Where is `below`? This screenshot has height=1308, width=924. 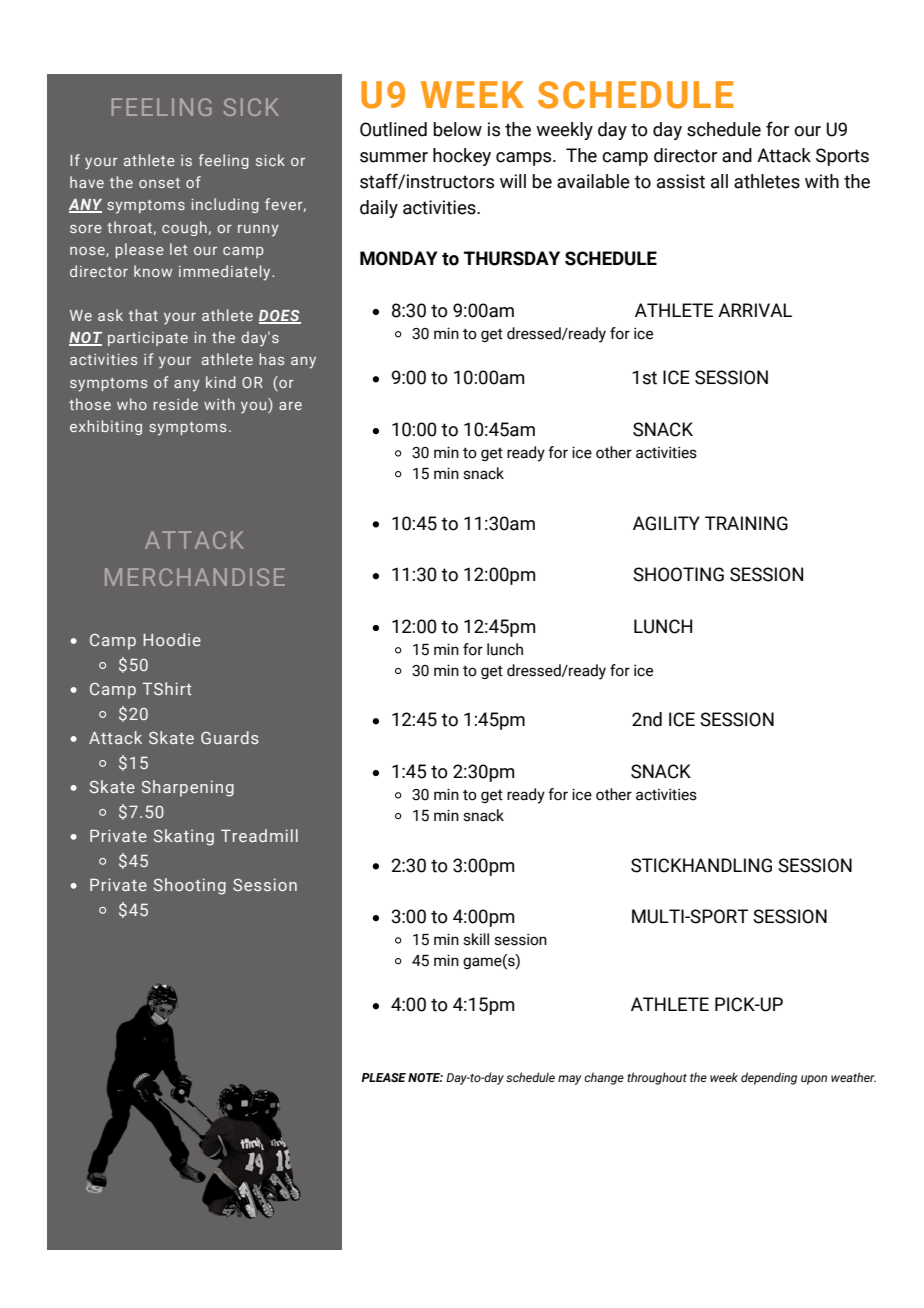 below is located at coordinates (457, 129).
